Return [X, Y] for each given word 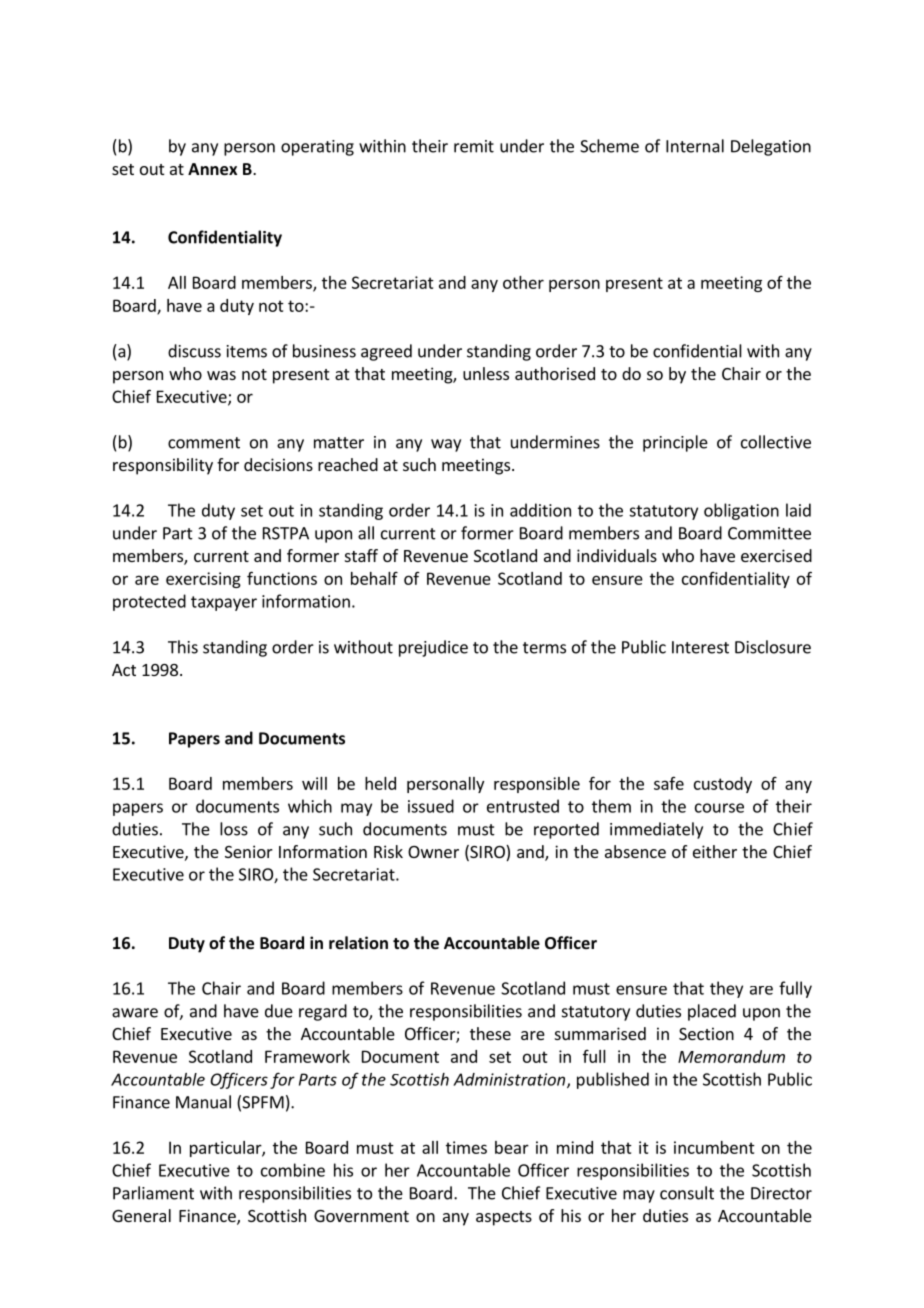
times [466, 1147]
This [183, 647]
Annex [212, 169]
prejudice [433, 648]
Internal [695, 146]
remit [474, 146]
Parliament [153, 1193]
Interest [700, 647]
